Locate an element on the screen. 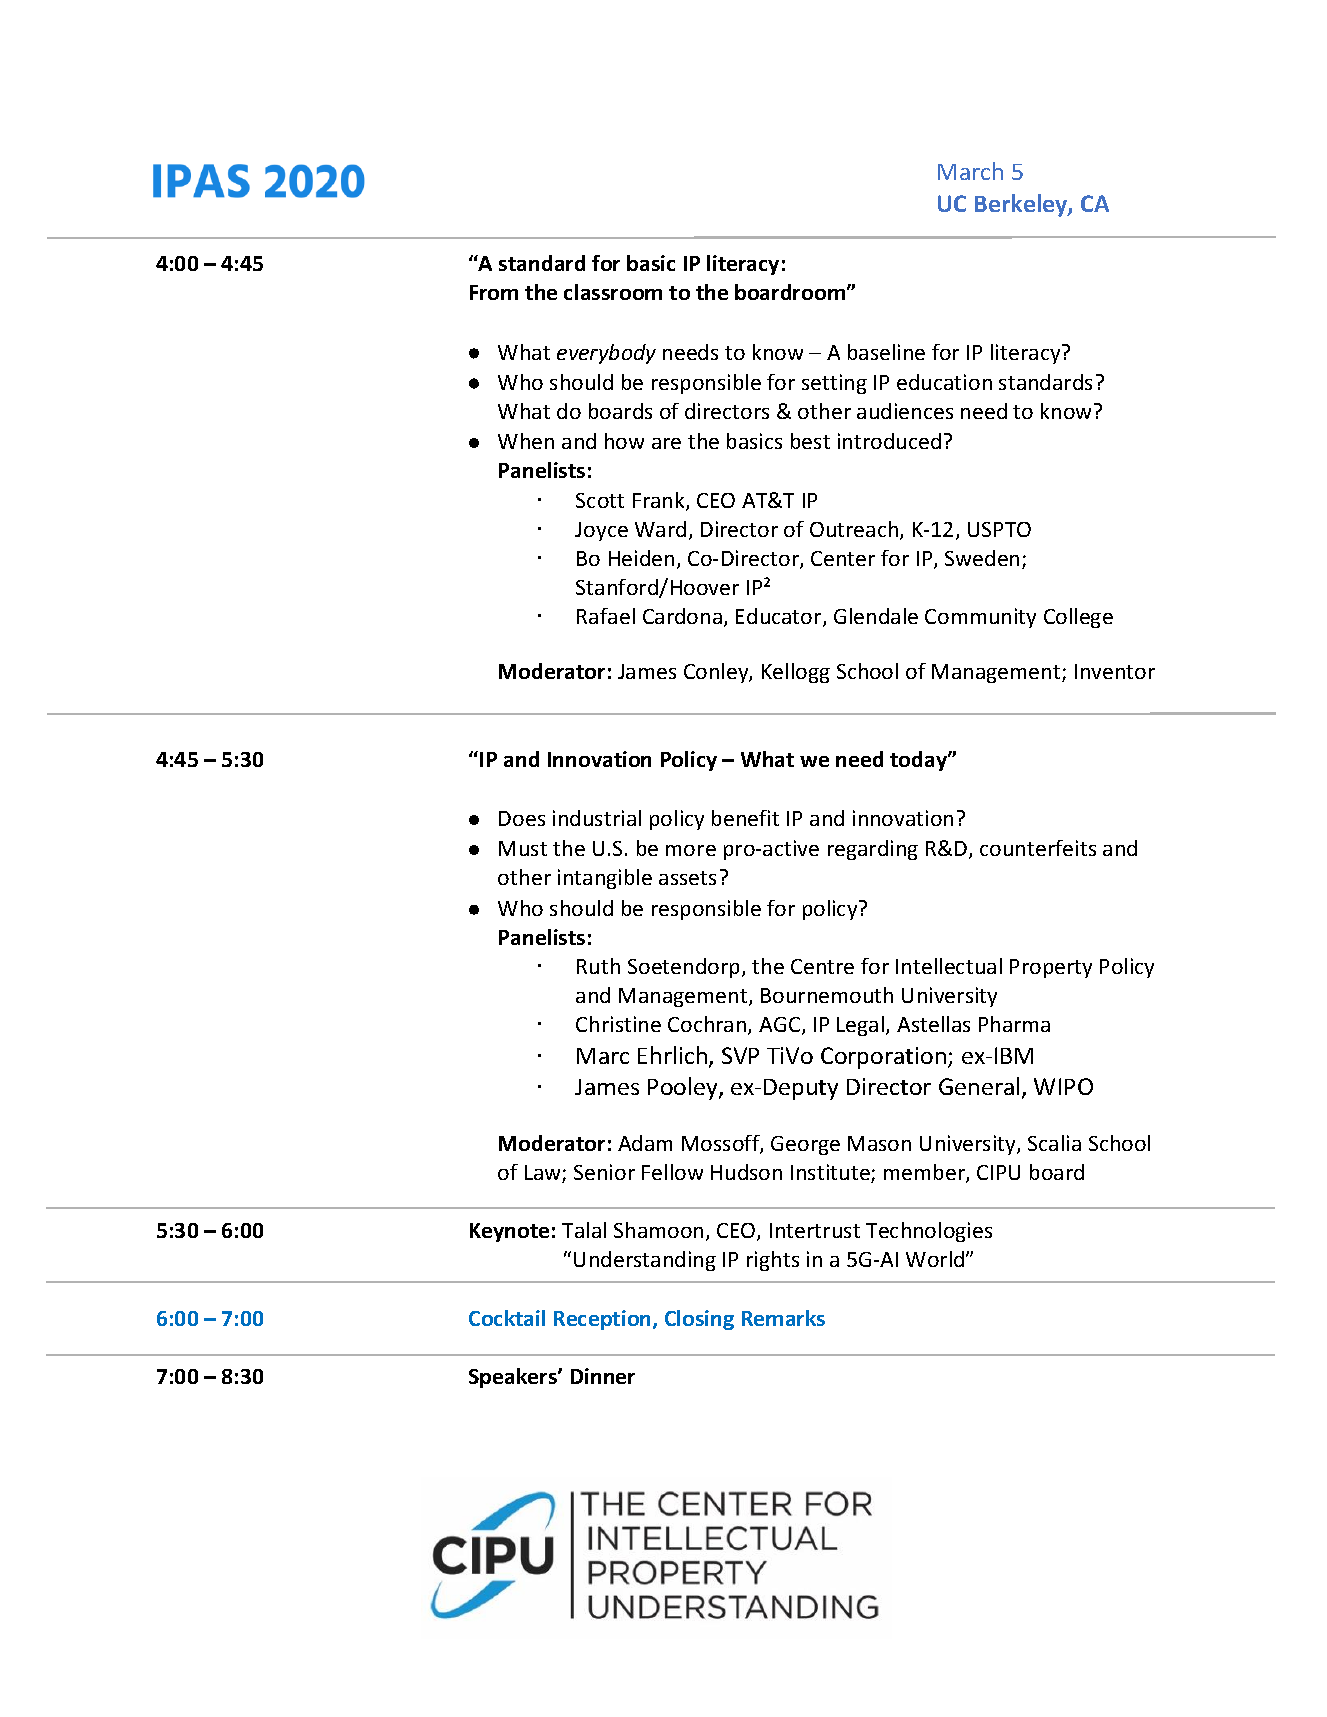 Image resolution: width=1327 pixels, height=1717 pixels. everybody is located at coordinates (606, 354).
